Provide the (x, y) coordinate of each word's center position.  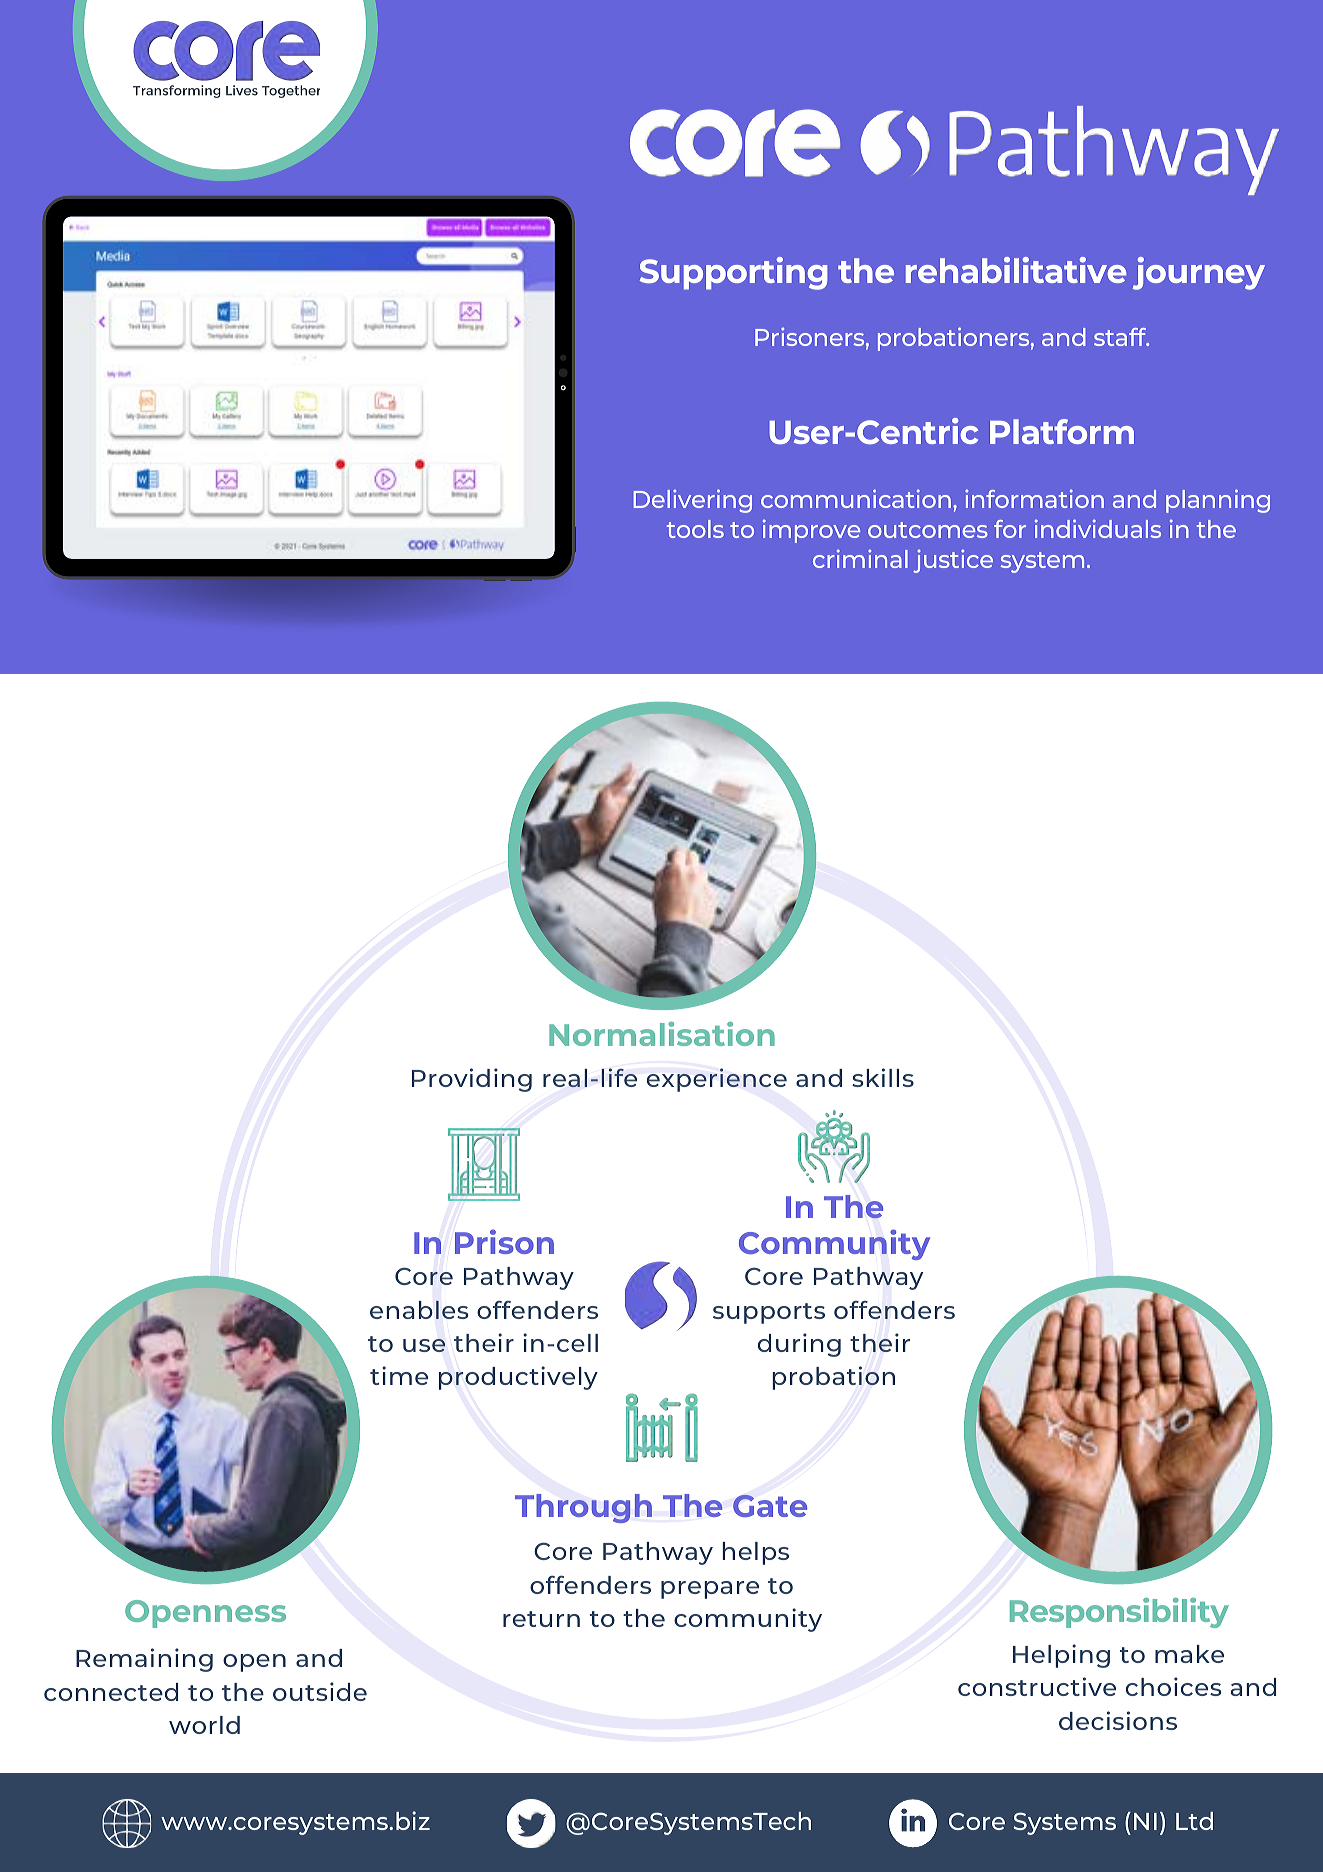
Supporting (733, 273)
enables (419, 1310)
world (204, 1725)
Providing (472, 1080)
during (799, 1345)
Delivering (692, 501)
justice (953, 561)
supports (769, 1313)
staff (1121, 337)
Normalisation (662, 1034)
